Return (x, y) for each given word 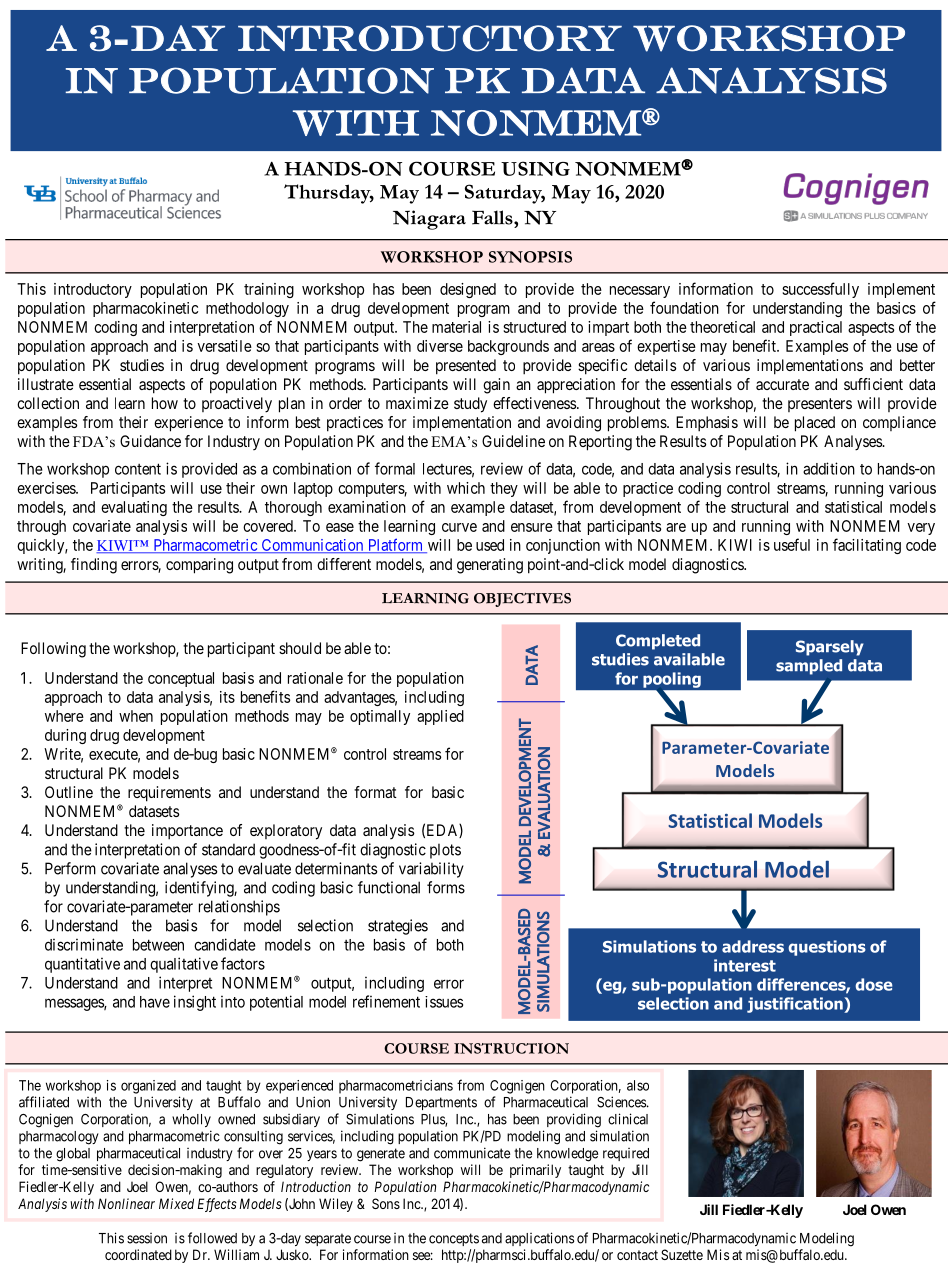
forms (446, 887)
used (490, 545)
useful (792, 544)
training (269, 290)
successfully (820, 290)
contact (637, 1255)
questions (827, 948)
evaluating (134, 508)
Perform (70, 868)
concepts (454, 1239)
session (147, 1238)
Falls (493, 217)
